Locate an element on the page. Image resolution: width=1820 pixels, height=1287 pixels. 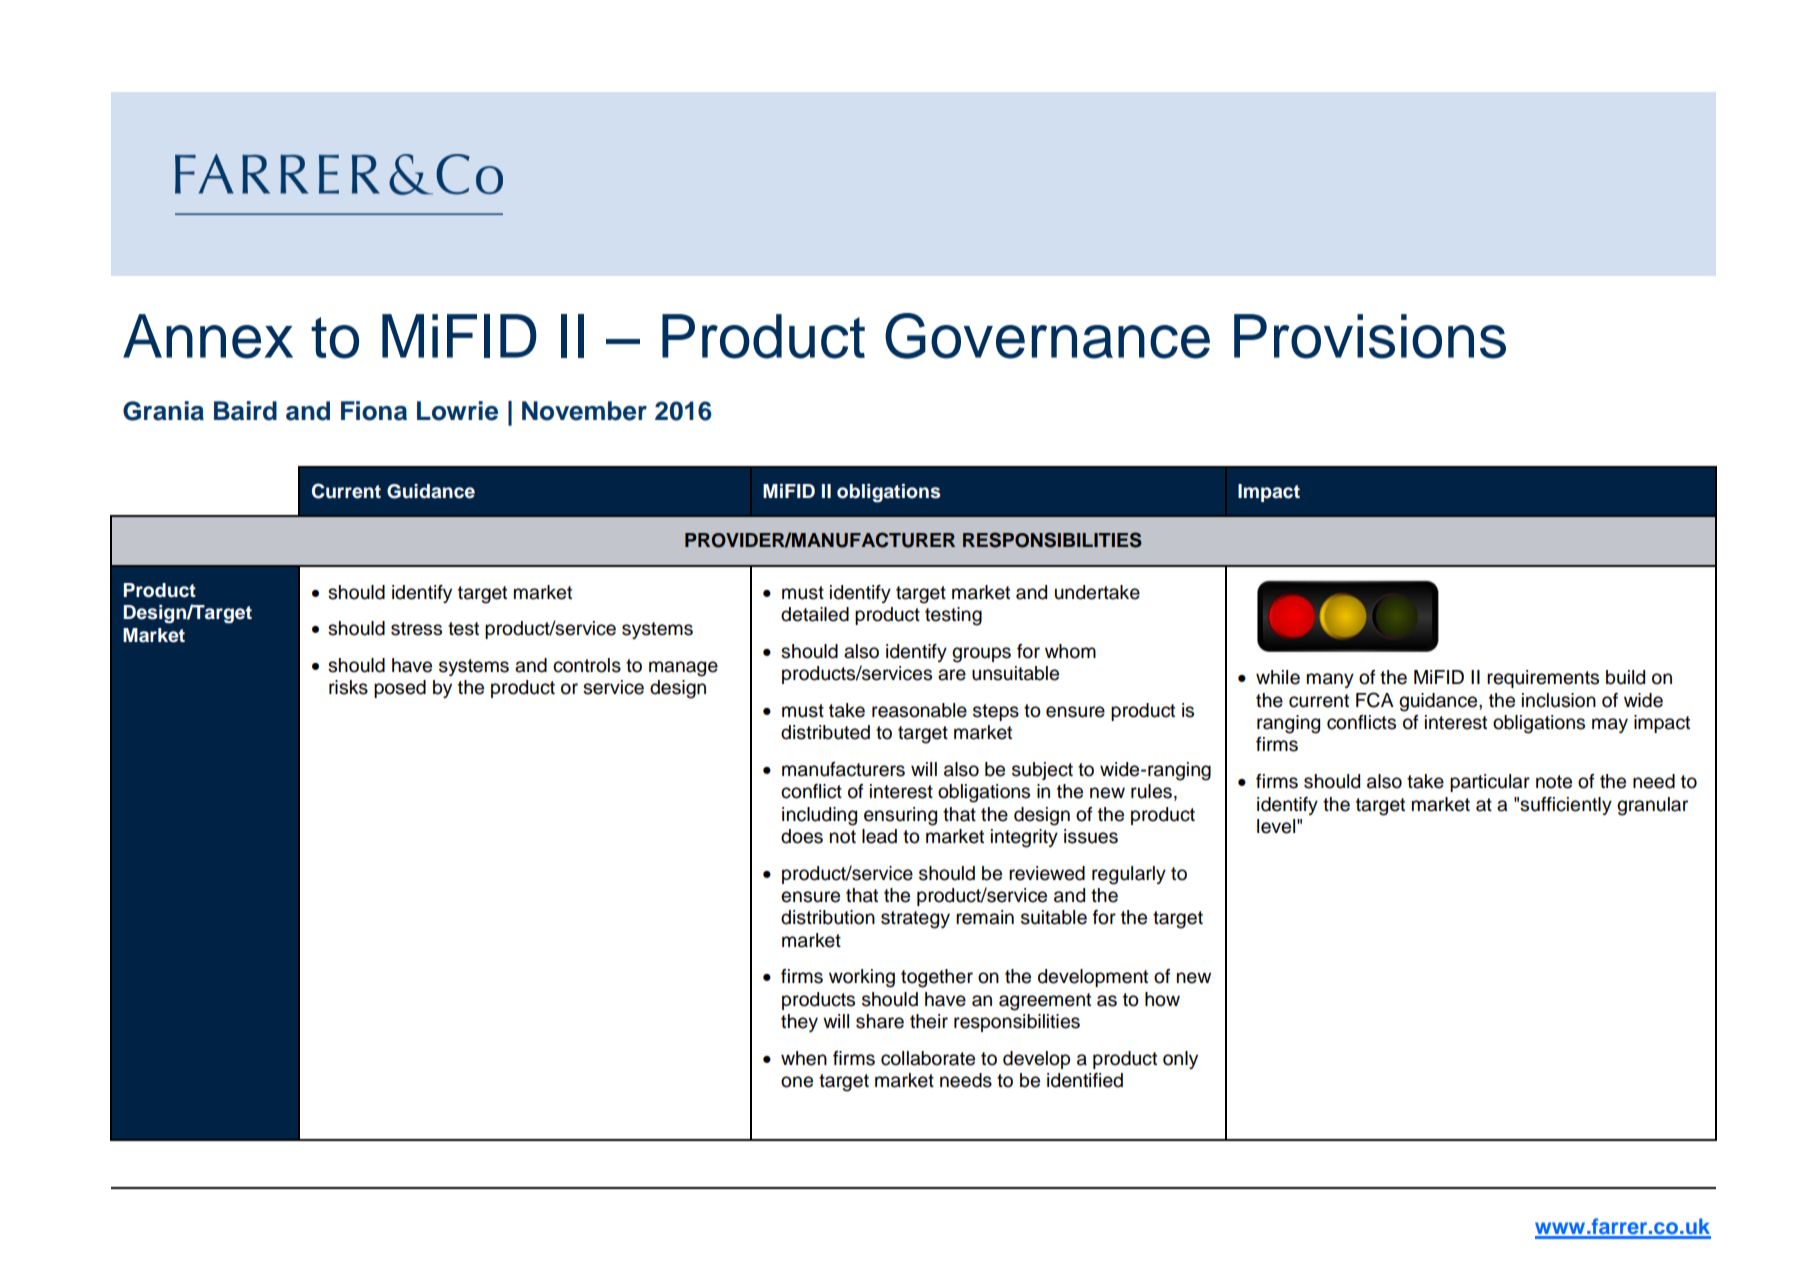
detailed is located at coordinates (815, 614).
